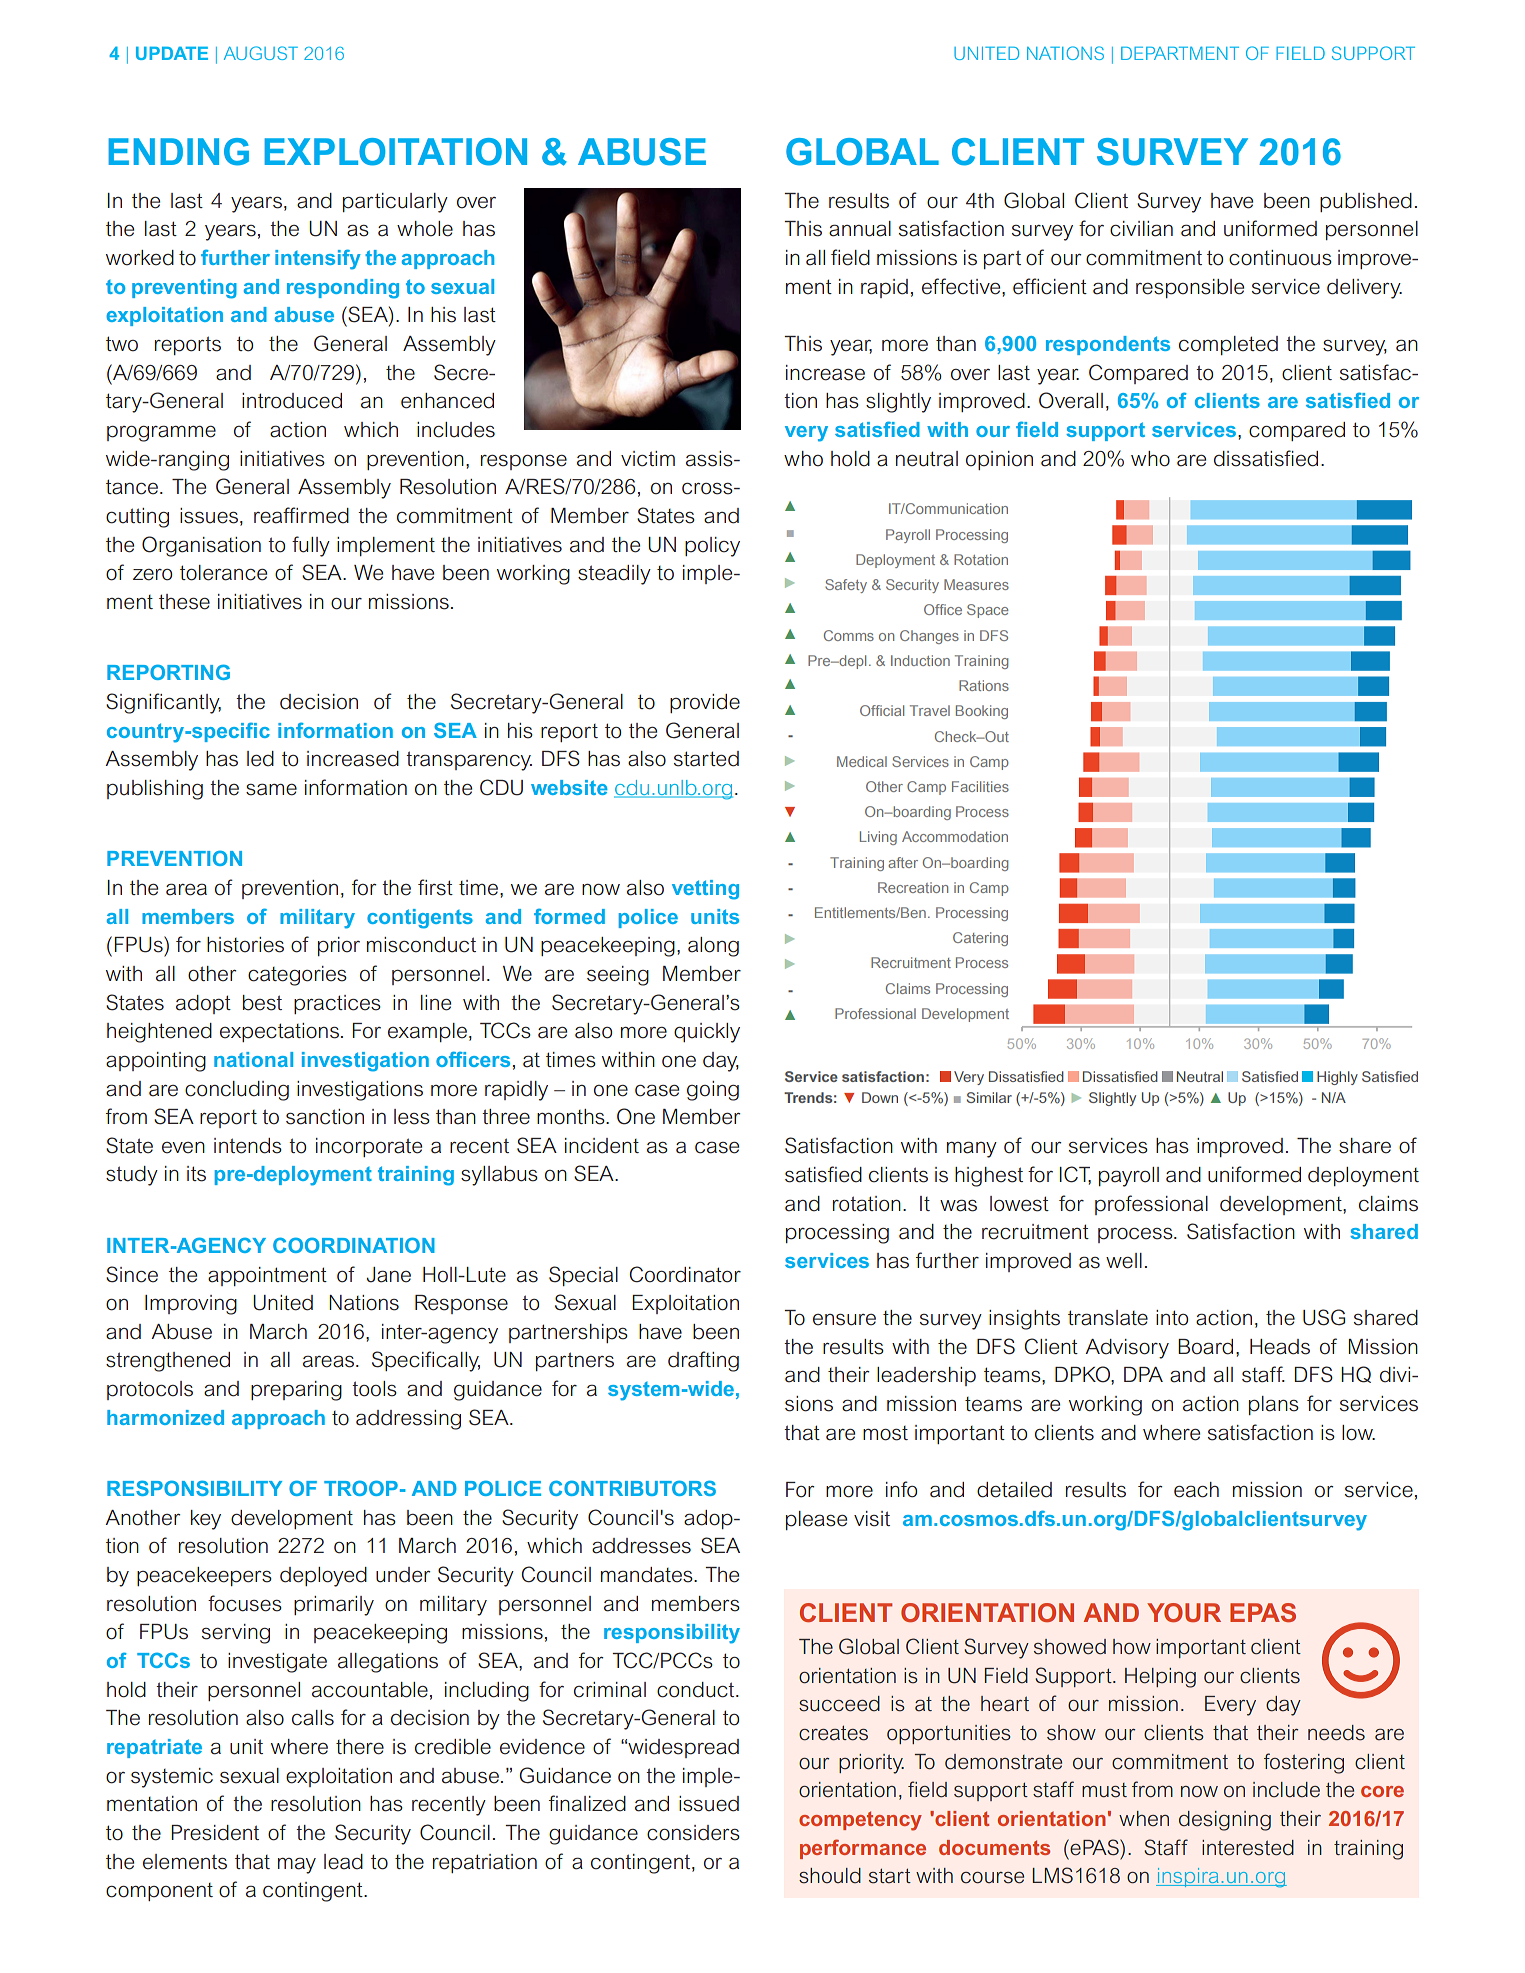 The image size is (1525, 1973). Describe the element at coordinates (297, 1865) in the page. I see `may` at that location.
